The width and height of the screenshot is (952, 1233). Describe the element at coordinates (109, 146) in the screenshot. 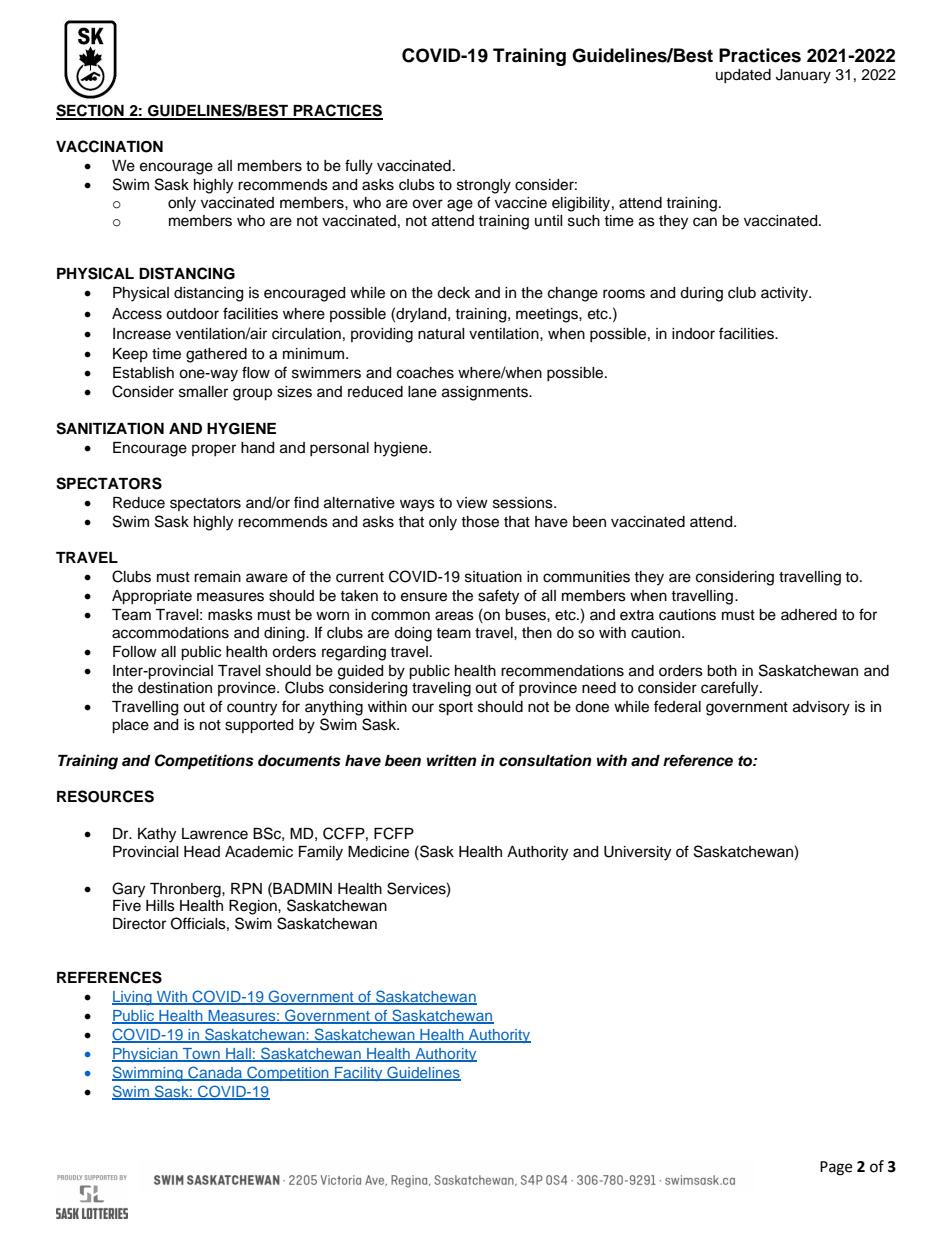

I see `VACCINATION` at that location.
